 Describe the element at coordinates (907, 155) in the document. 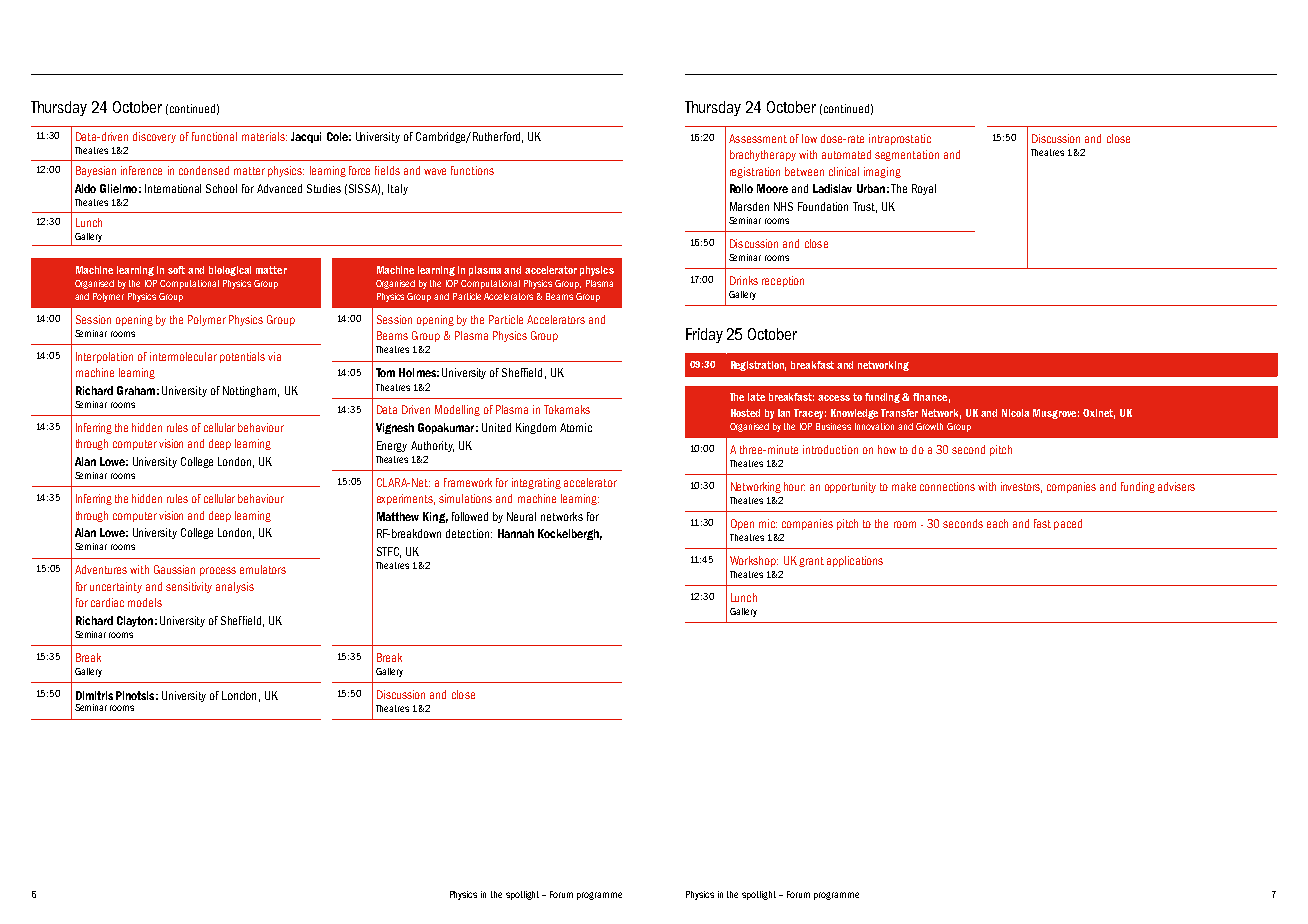

I see `segmentation` at that location.
